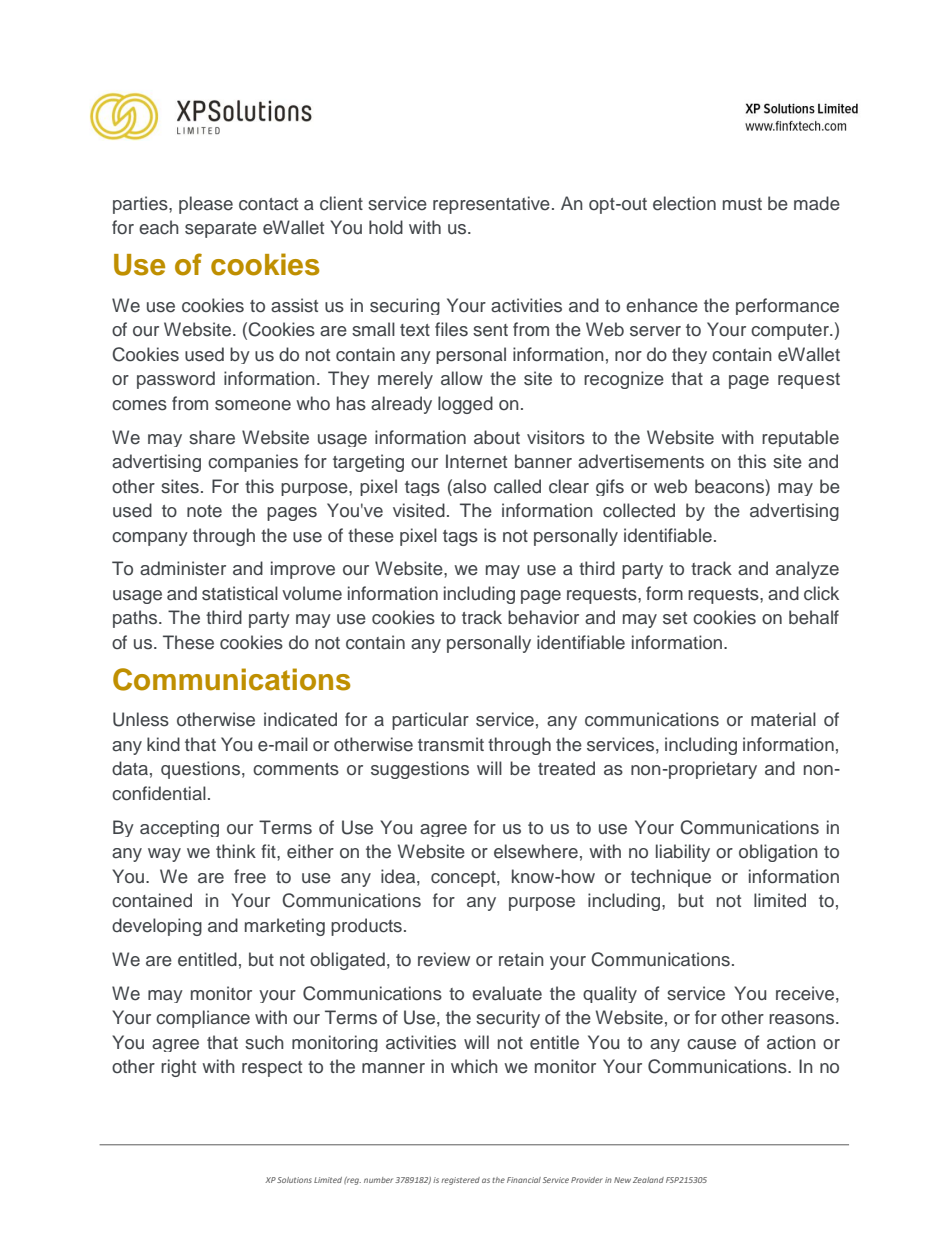 Image resolution: width=952 pixels, height=1233 pixels. What do you see at coordinates (778, 853) in the screenshot?
I see `obligation` at bounding box center [778, 853].
